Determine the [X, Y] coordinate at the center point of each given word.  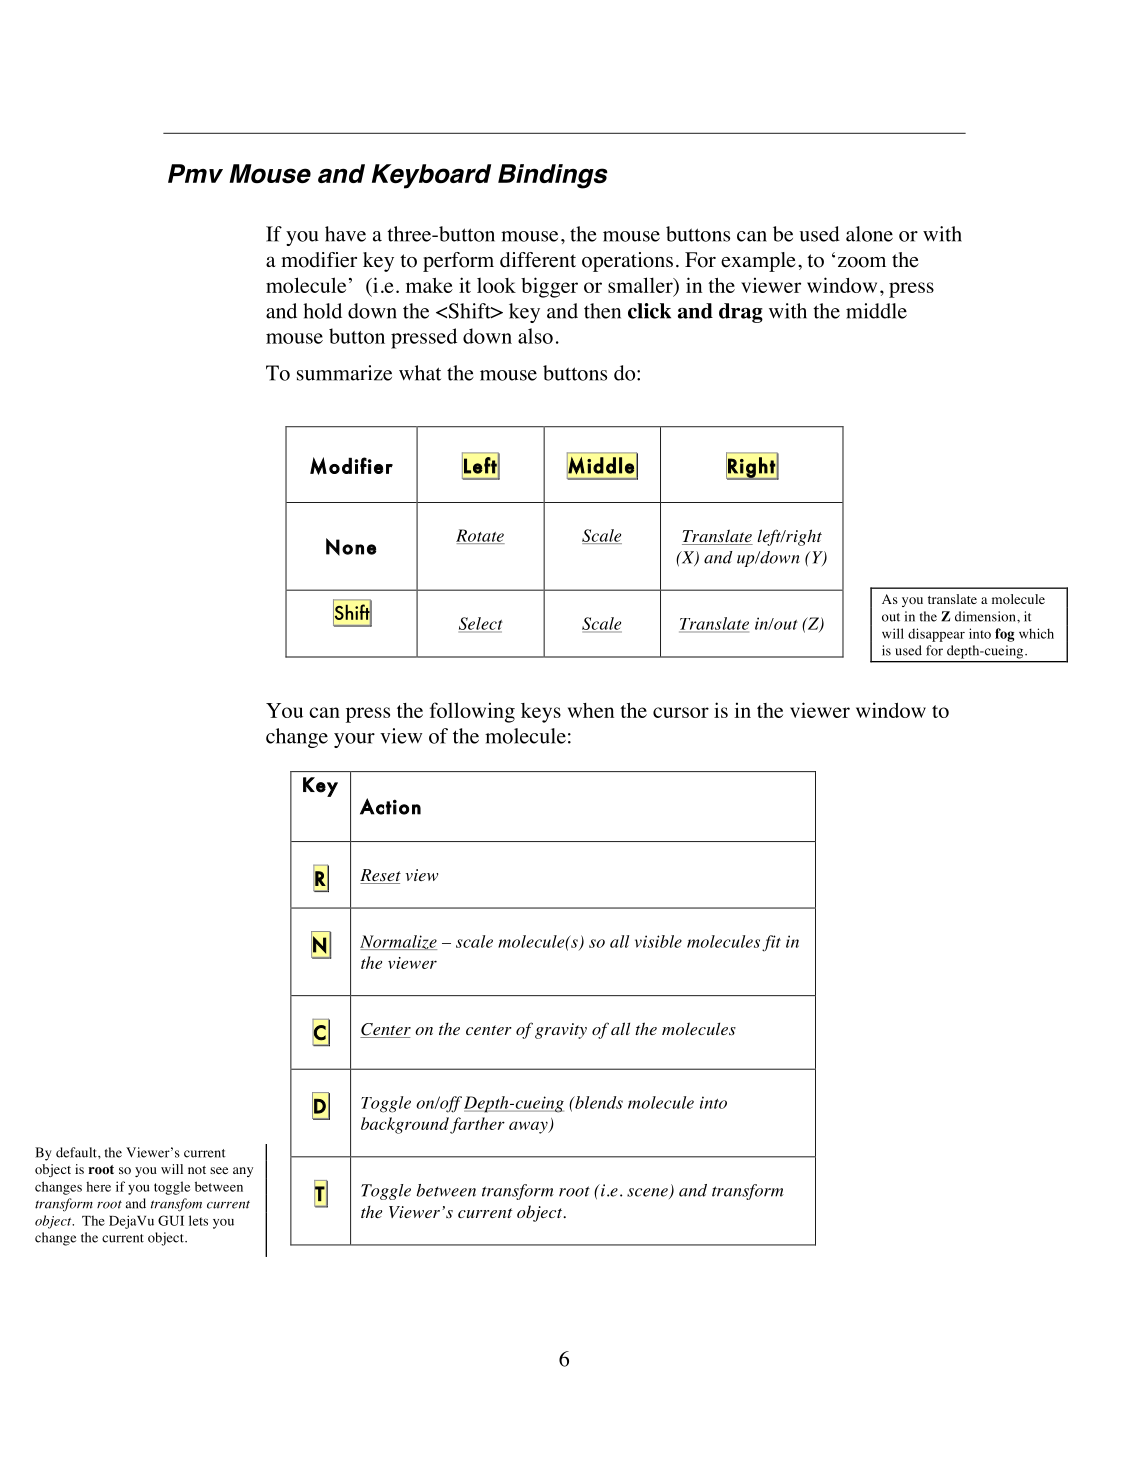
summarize [344, 373]
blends [598, 1102]
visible [658, 941]
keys [541, 713]
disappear [936, 635]
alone [869, 234]
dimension [986, 616]
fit [771, 943]
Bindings [553, 176]
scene [648, 1193]
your [354, 740]
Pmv [195, 173]
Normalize [398, 942]
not [197, 1170]
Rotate [480, 536]
